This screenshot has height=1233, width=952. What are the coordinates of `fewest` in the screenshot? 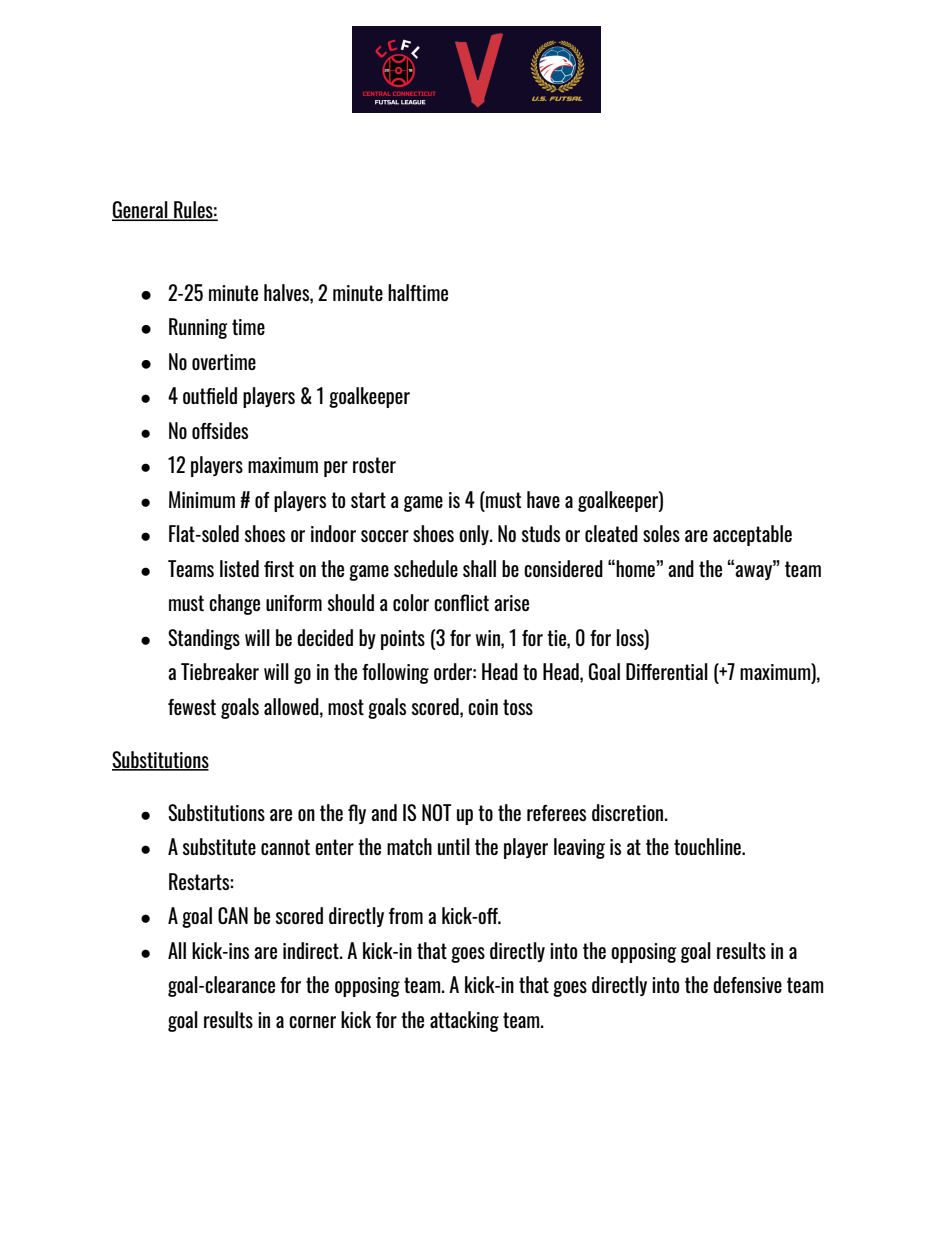 It's located at (192, 707).
